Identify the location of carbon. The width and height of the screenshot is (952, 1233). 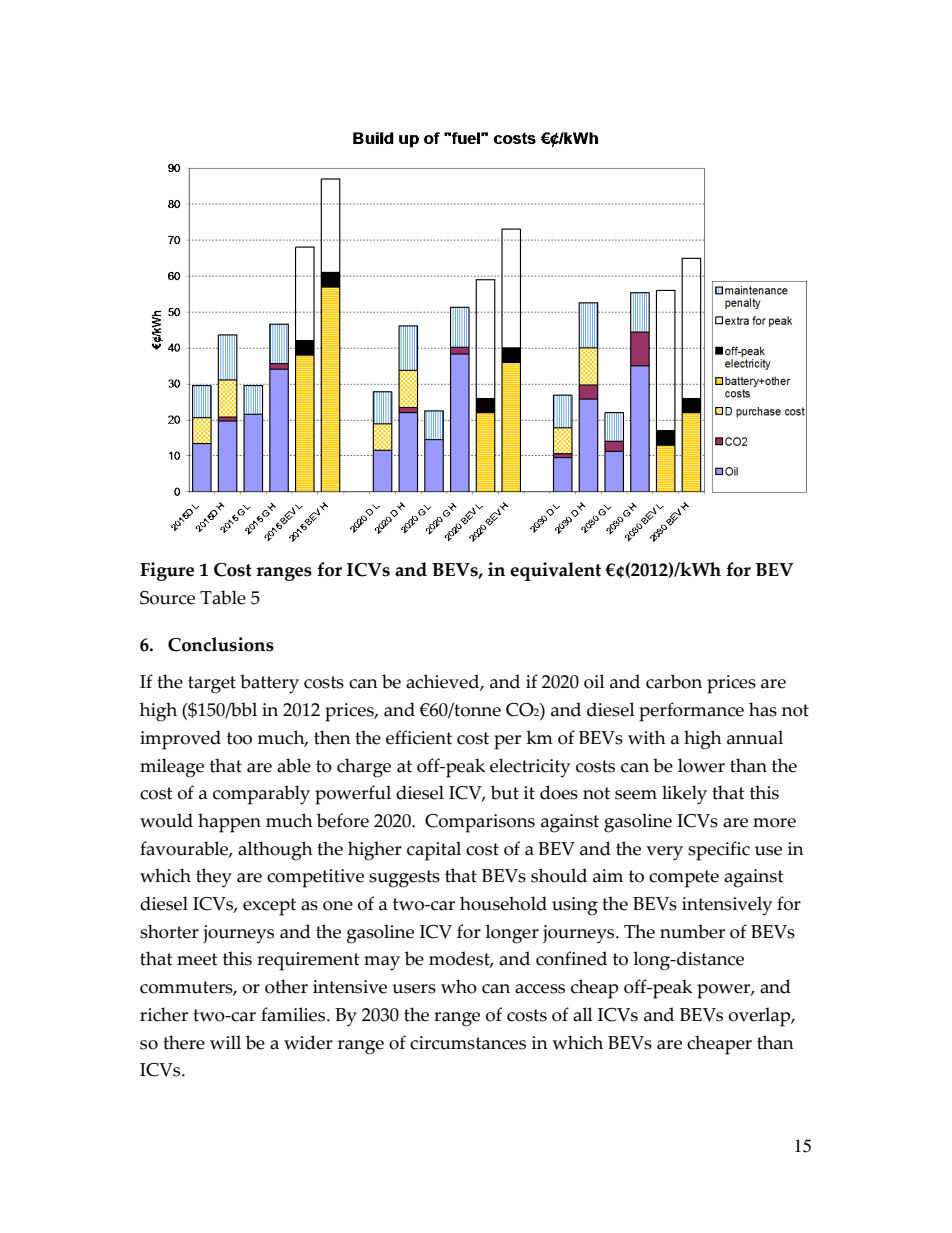
(674, 681).
